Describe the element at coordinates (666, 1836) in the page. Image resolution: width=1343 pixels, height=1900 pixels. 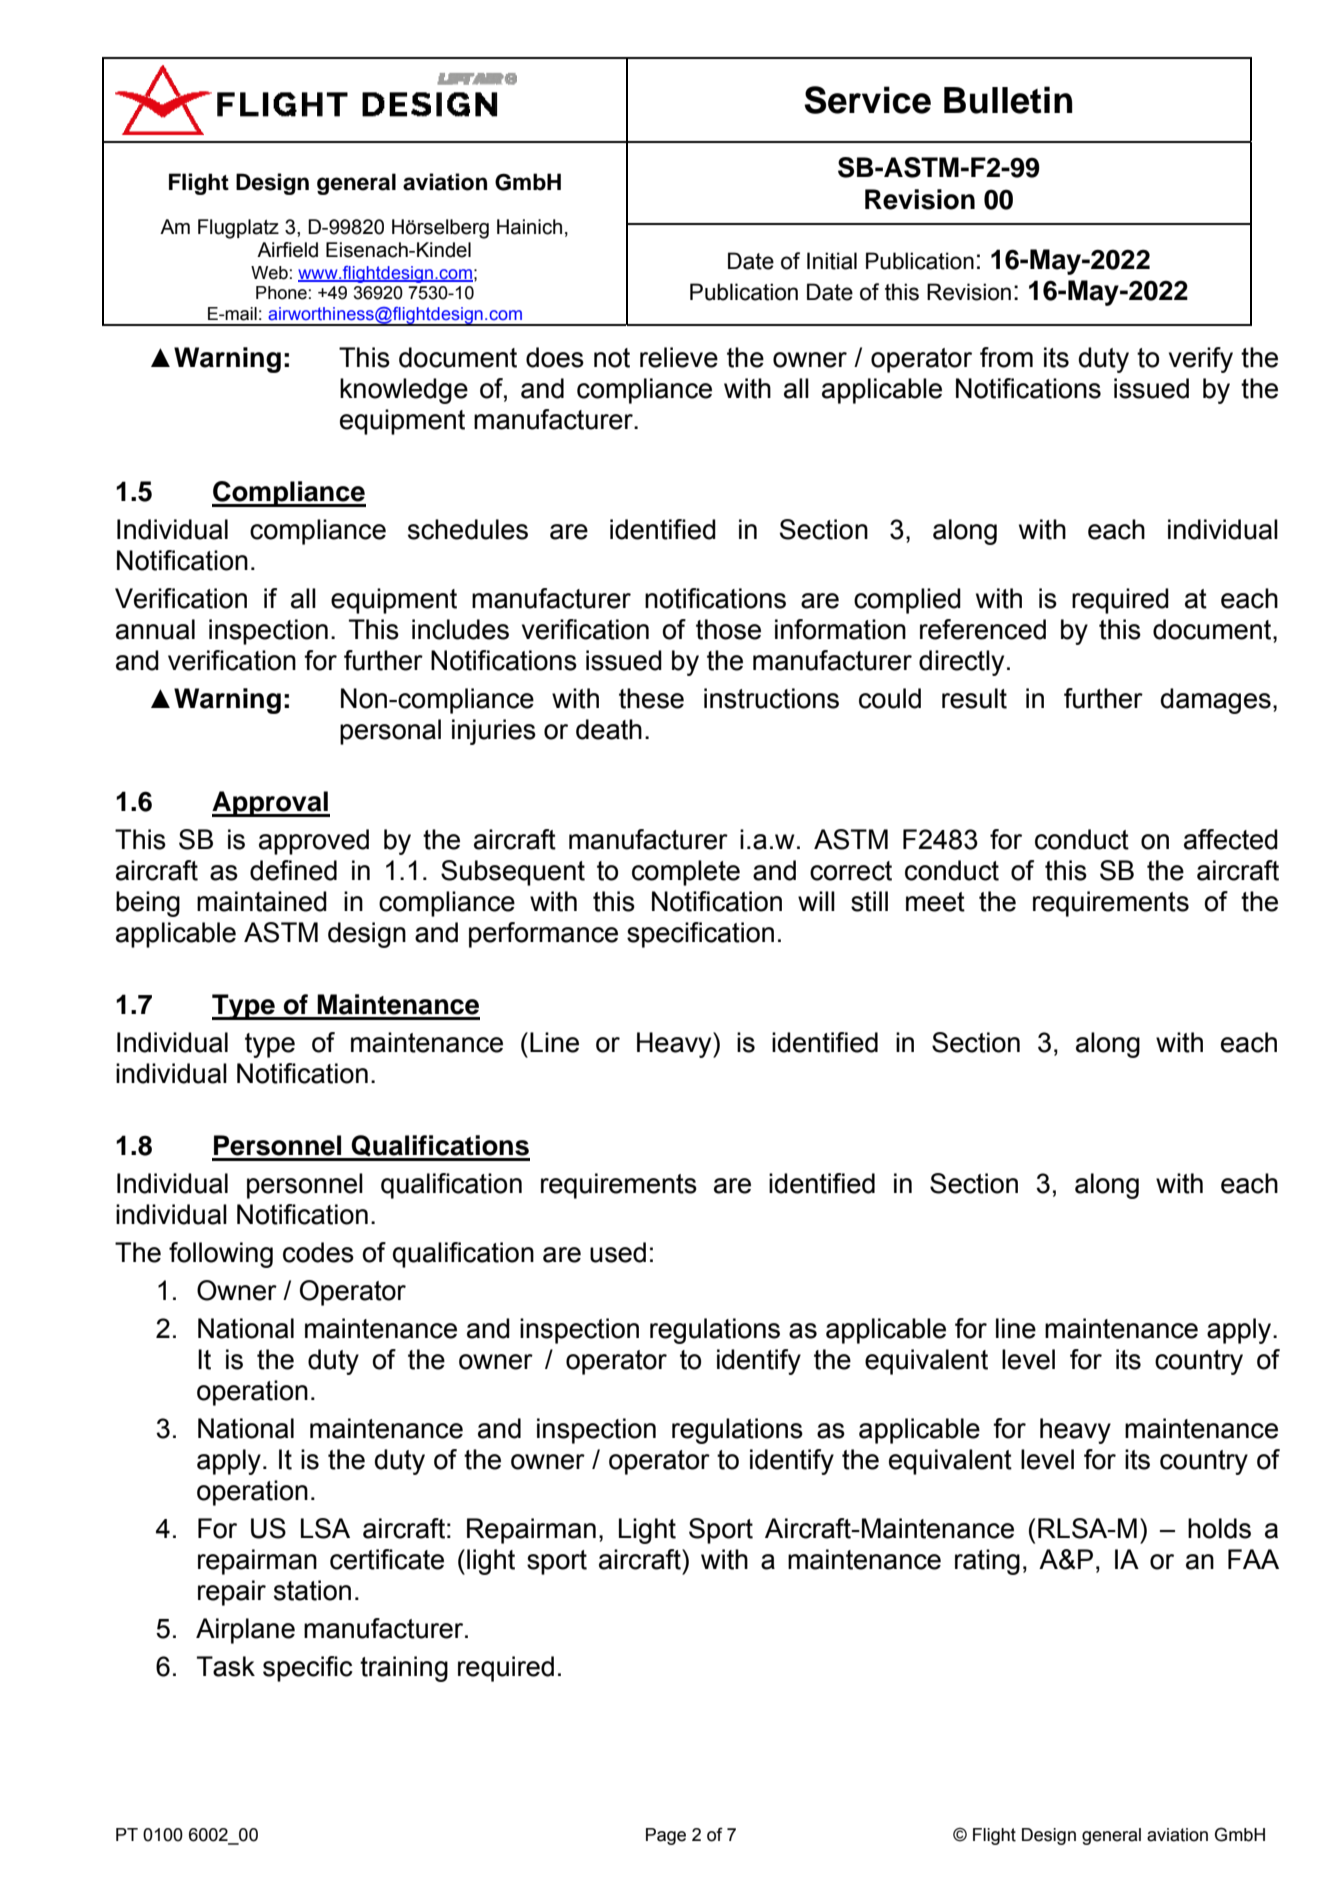
I see `Page` at that location.
